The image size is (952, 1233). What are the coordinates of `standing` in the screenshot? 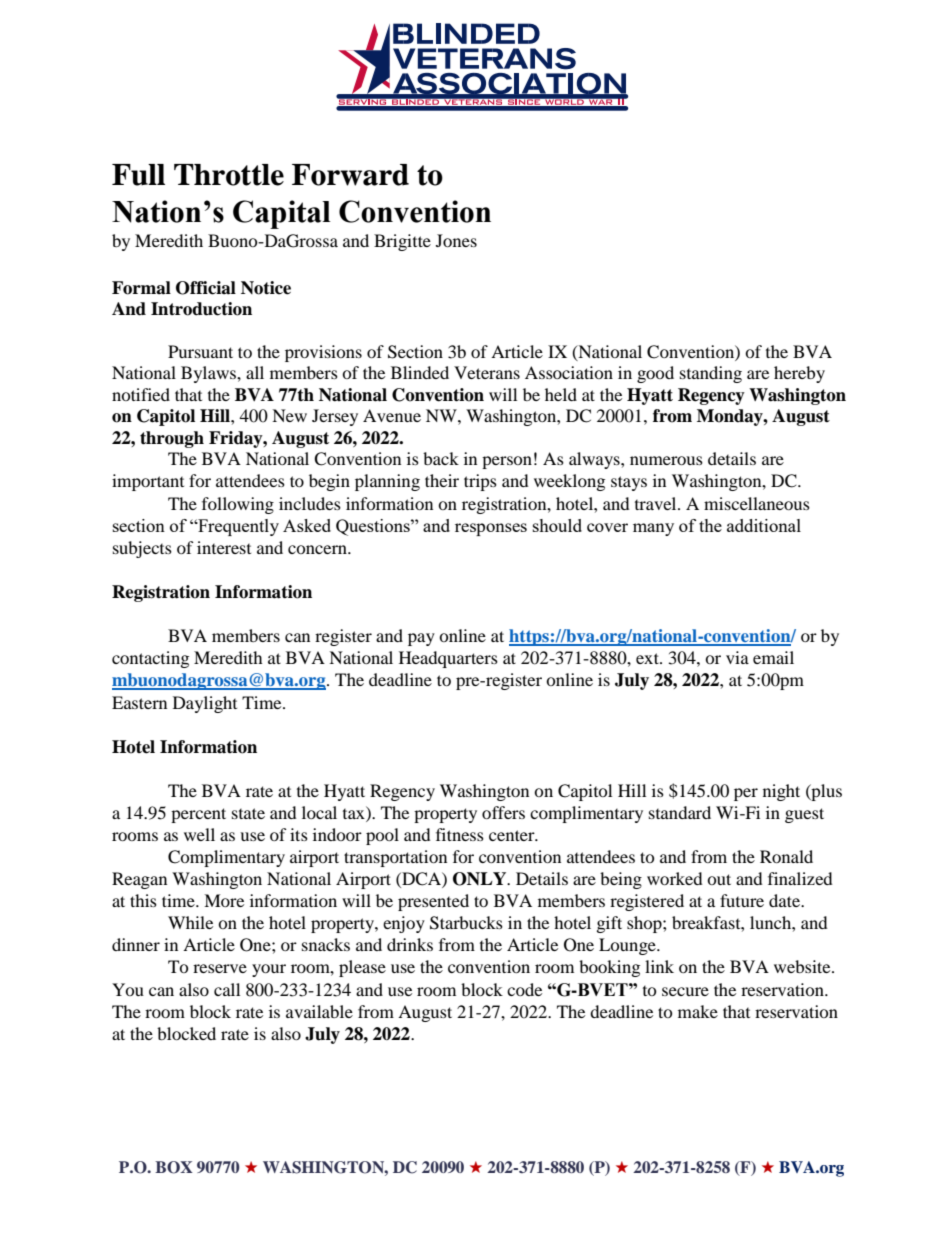 It's located at (711, 374).
